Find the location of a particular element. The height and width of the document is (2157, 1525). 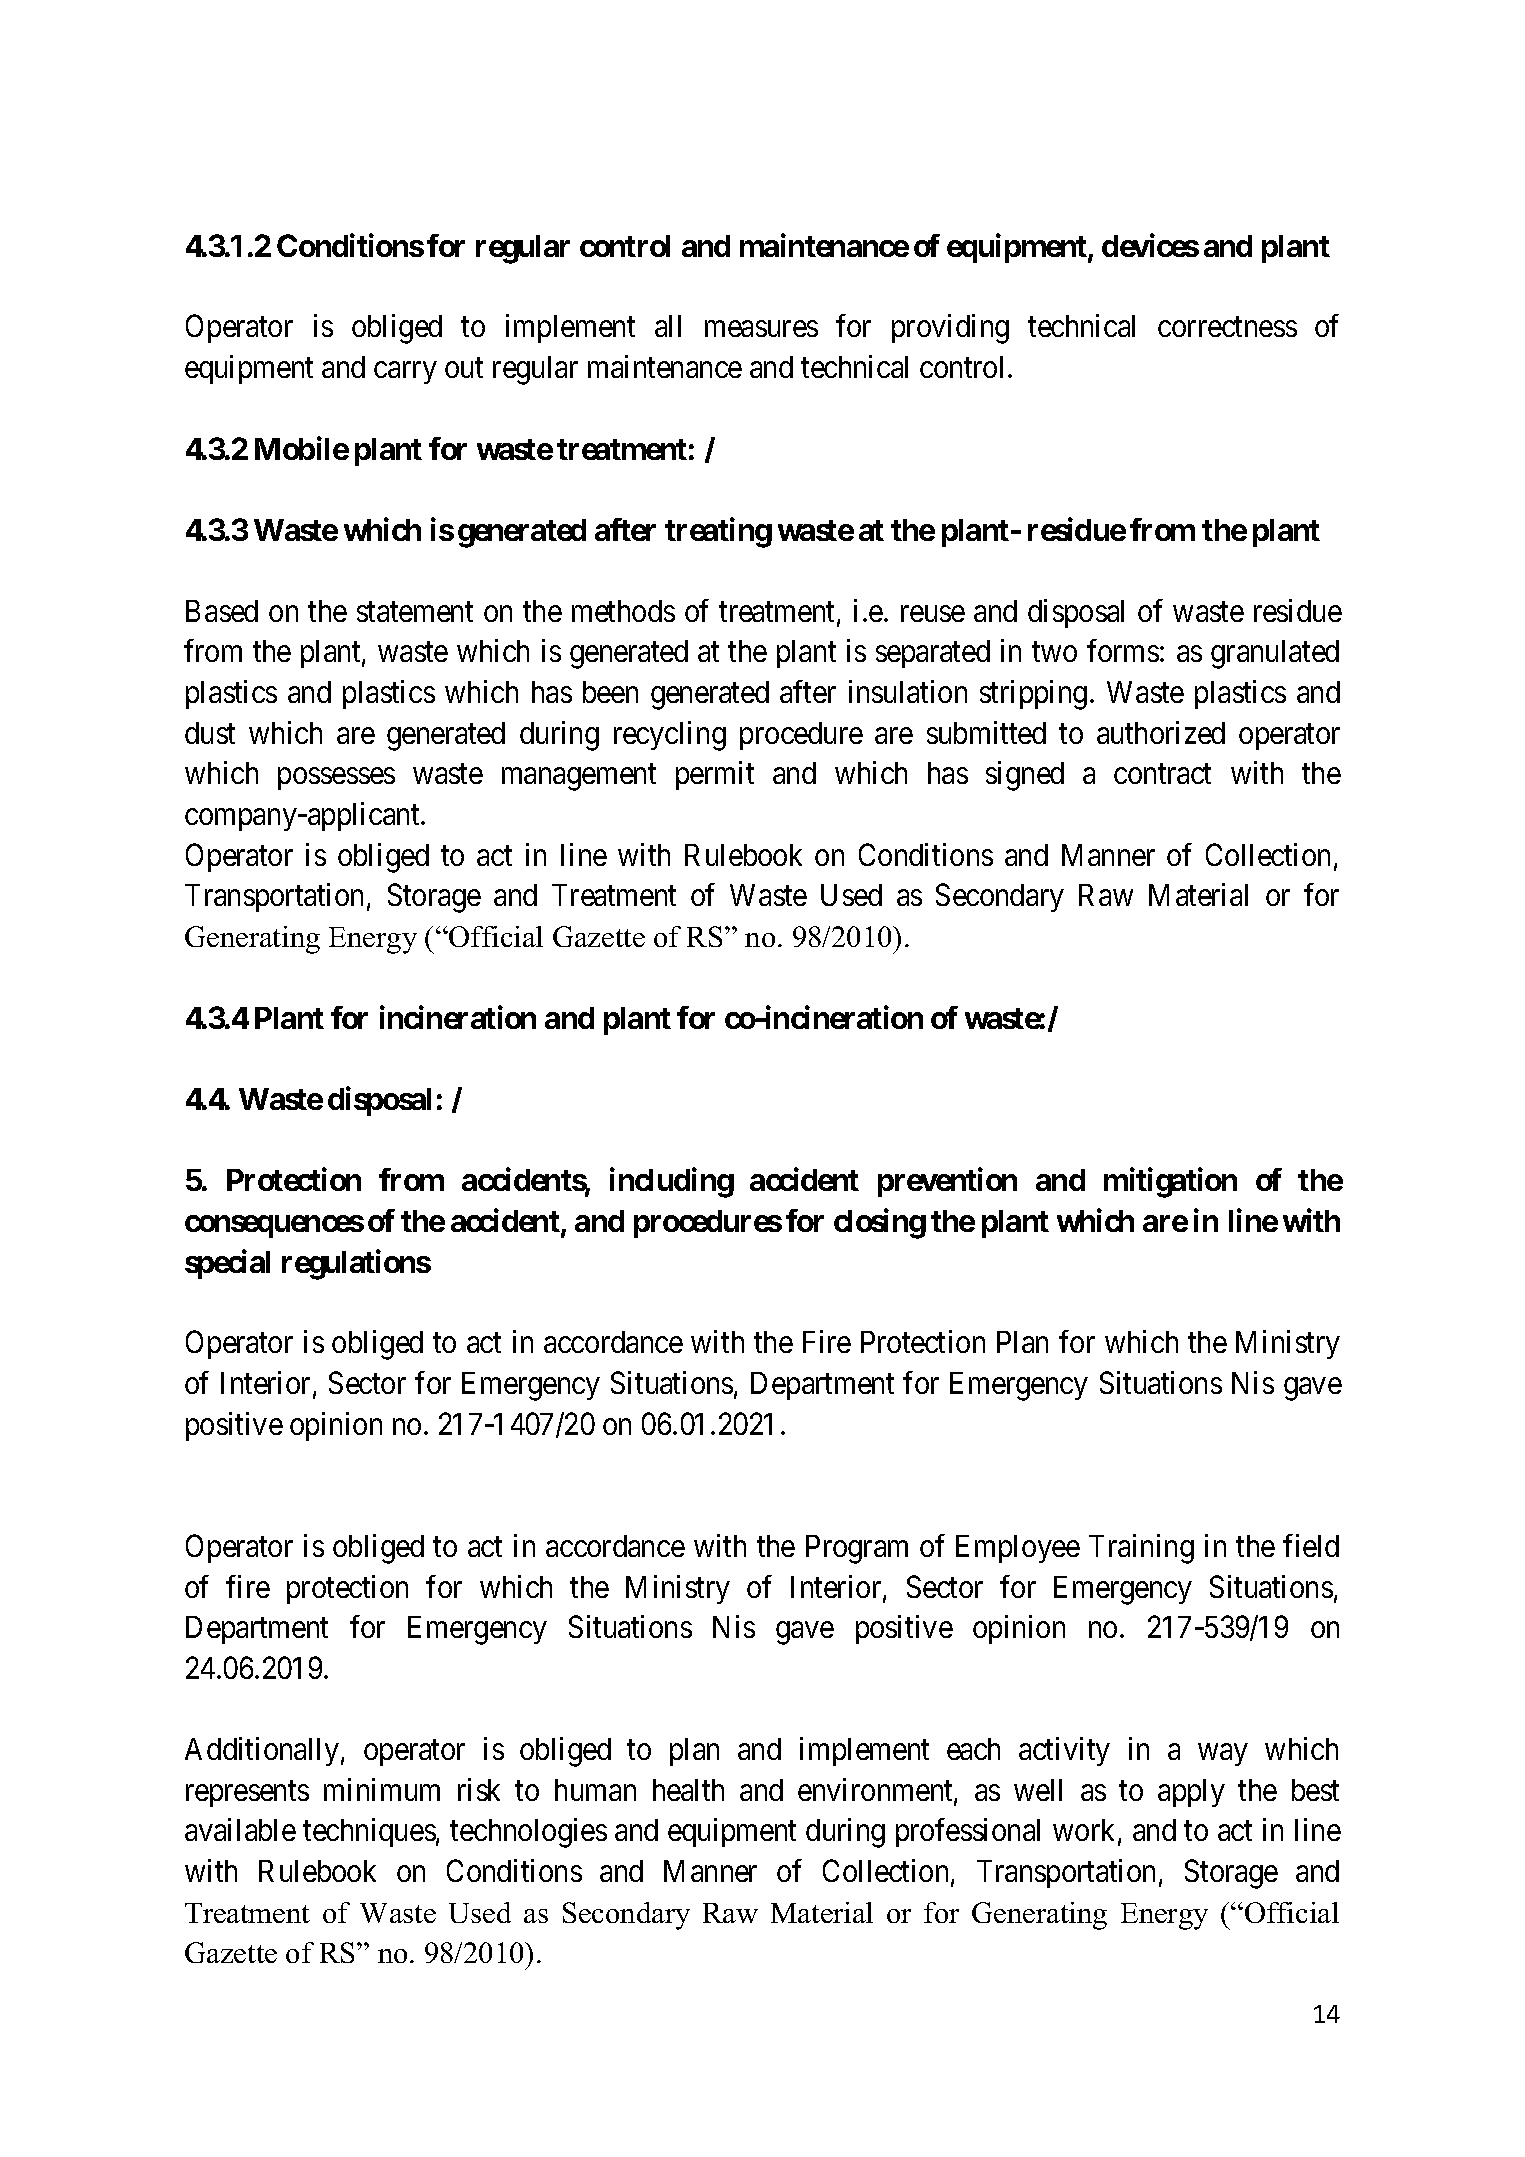

mitigation is located at coordinates (1170, 1183).
